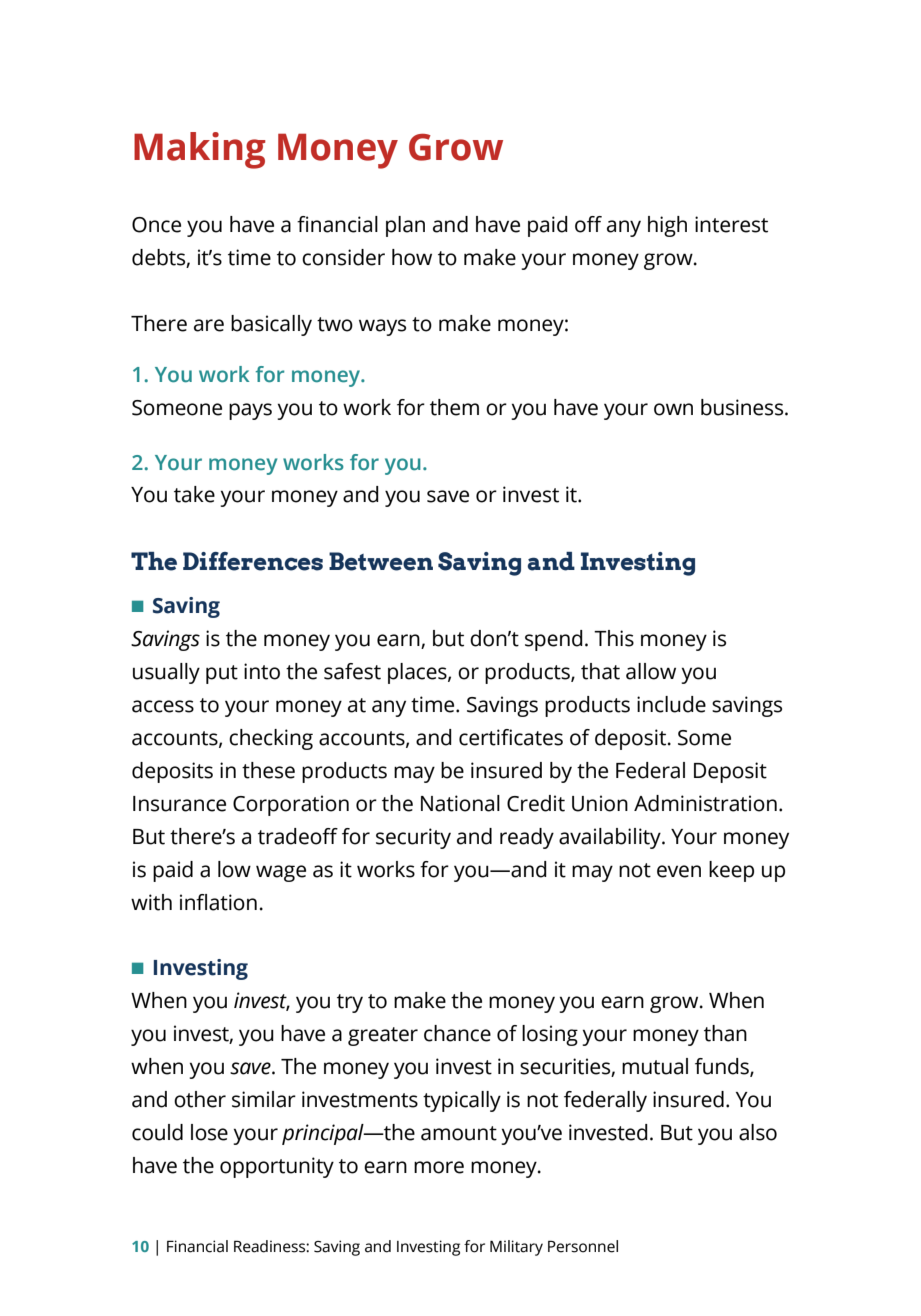  What do you see at coordinates (673, 409) in the screenshot?
I see `own` at bounding box center [673, 409].
